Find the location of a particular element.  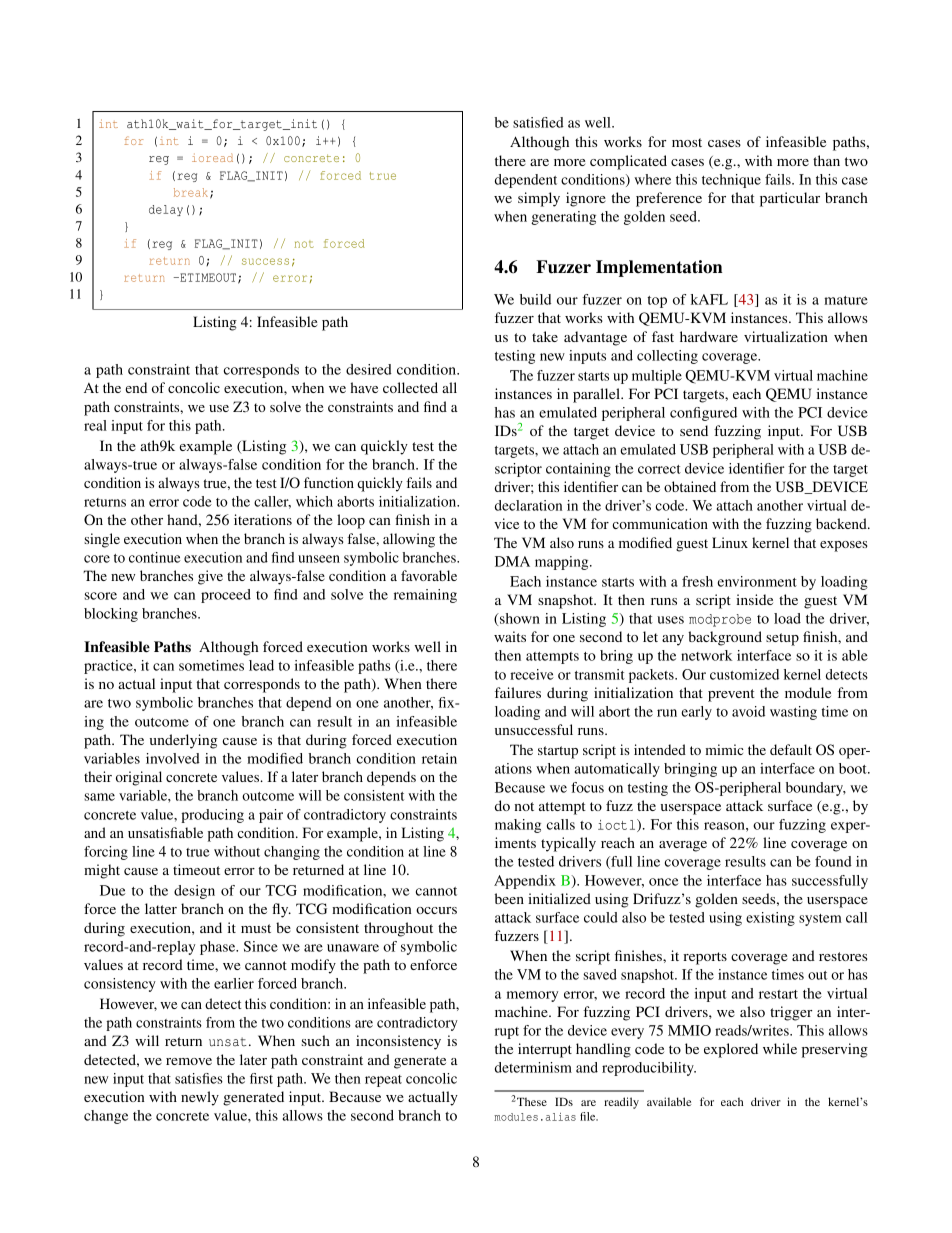

shown is located at coordinates (519, 618).
